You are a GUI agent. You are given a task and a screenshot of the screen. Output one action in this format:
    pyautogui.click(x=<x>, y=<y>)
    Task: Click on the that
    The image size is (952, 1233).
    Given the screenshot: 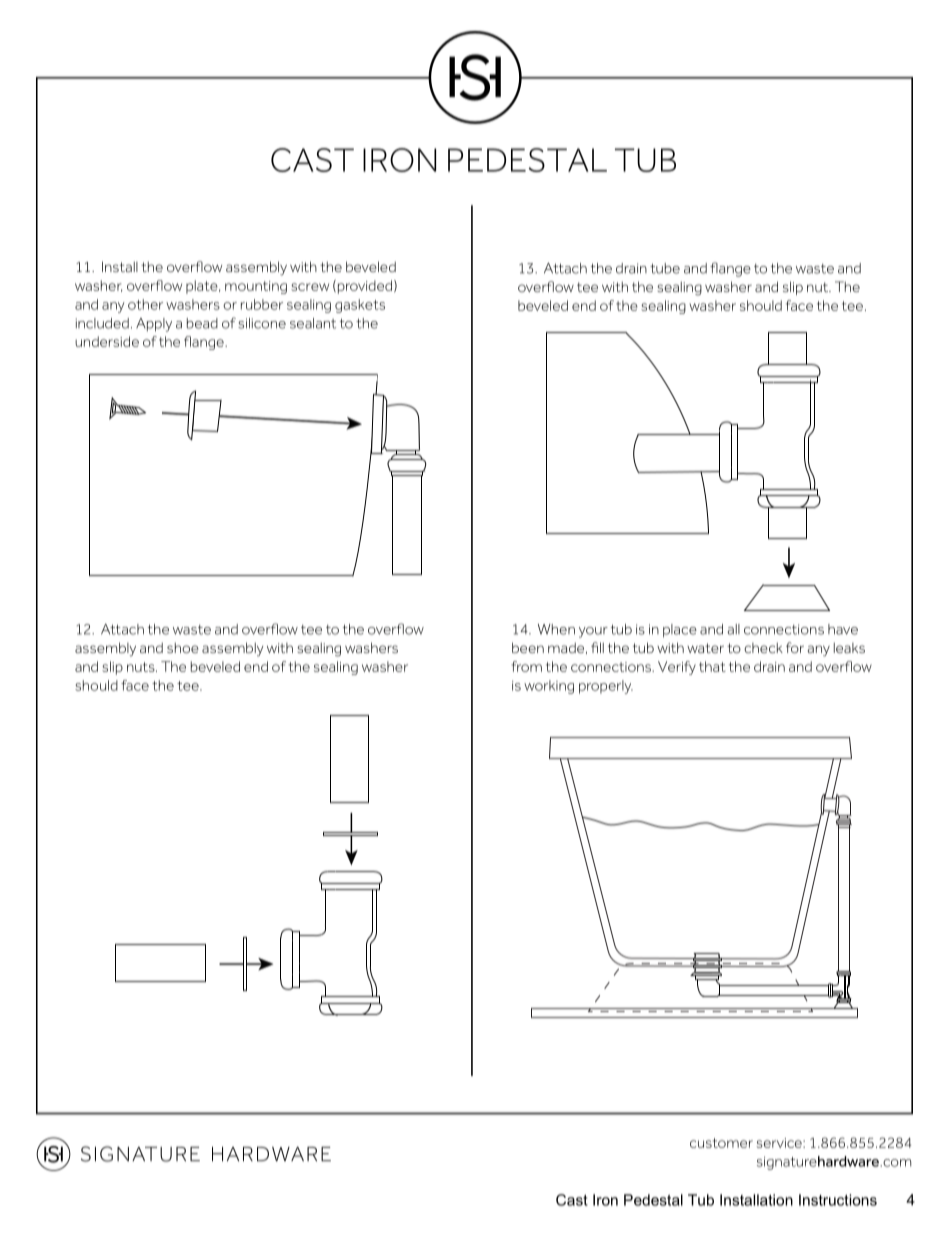 What is the action you would take?
    pyautogui.click(x=712, y=666)
